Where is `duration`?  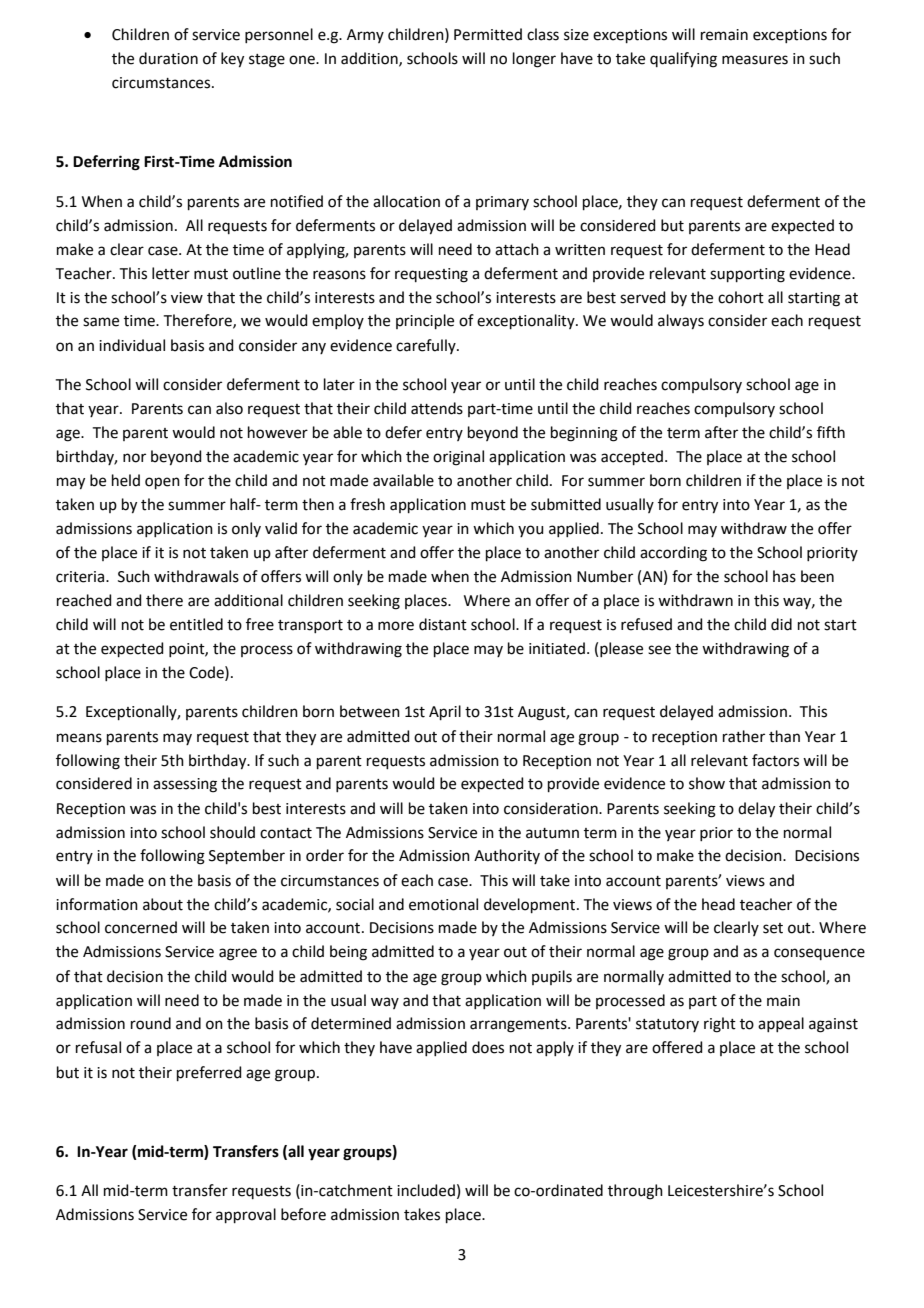
duration is located at coordinates (168, 58).
